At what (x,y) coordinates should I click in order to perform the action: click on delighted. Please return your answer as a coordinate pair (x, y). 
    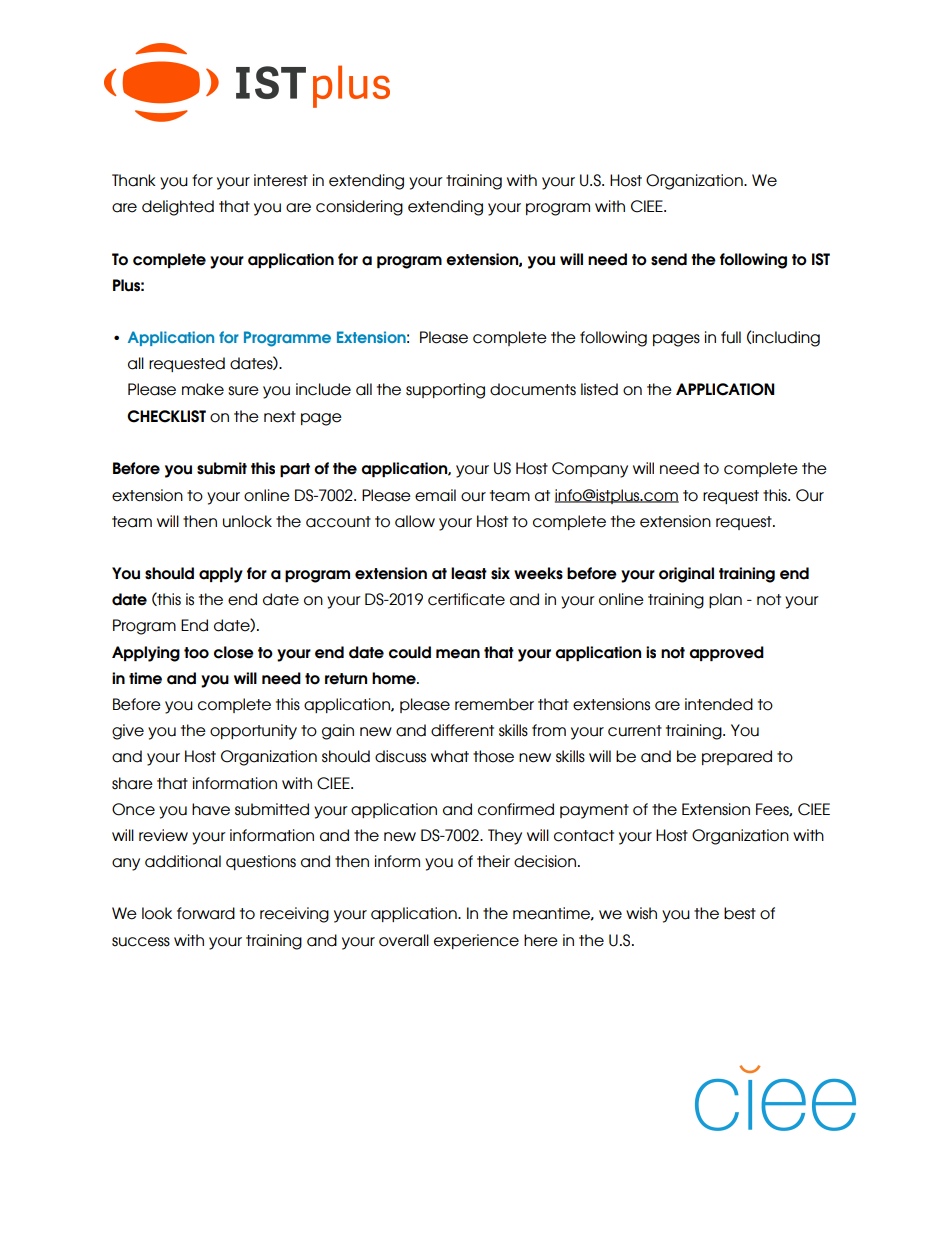
    Looking at the image, I should click on (178, 208).
